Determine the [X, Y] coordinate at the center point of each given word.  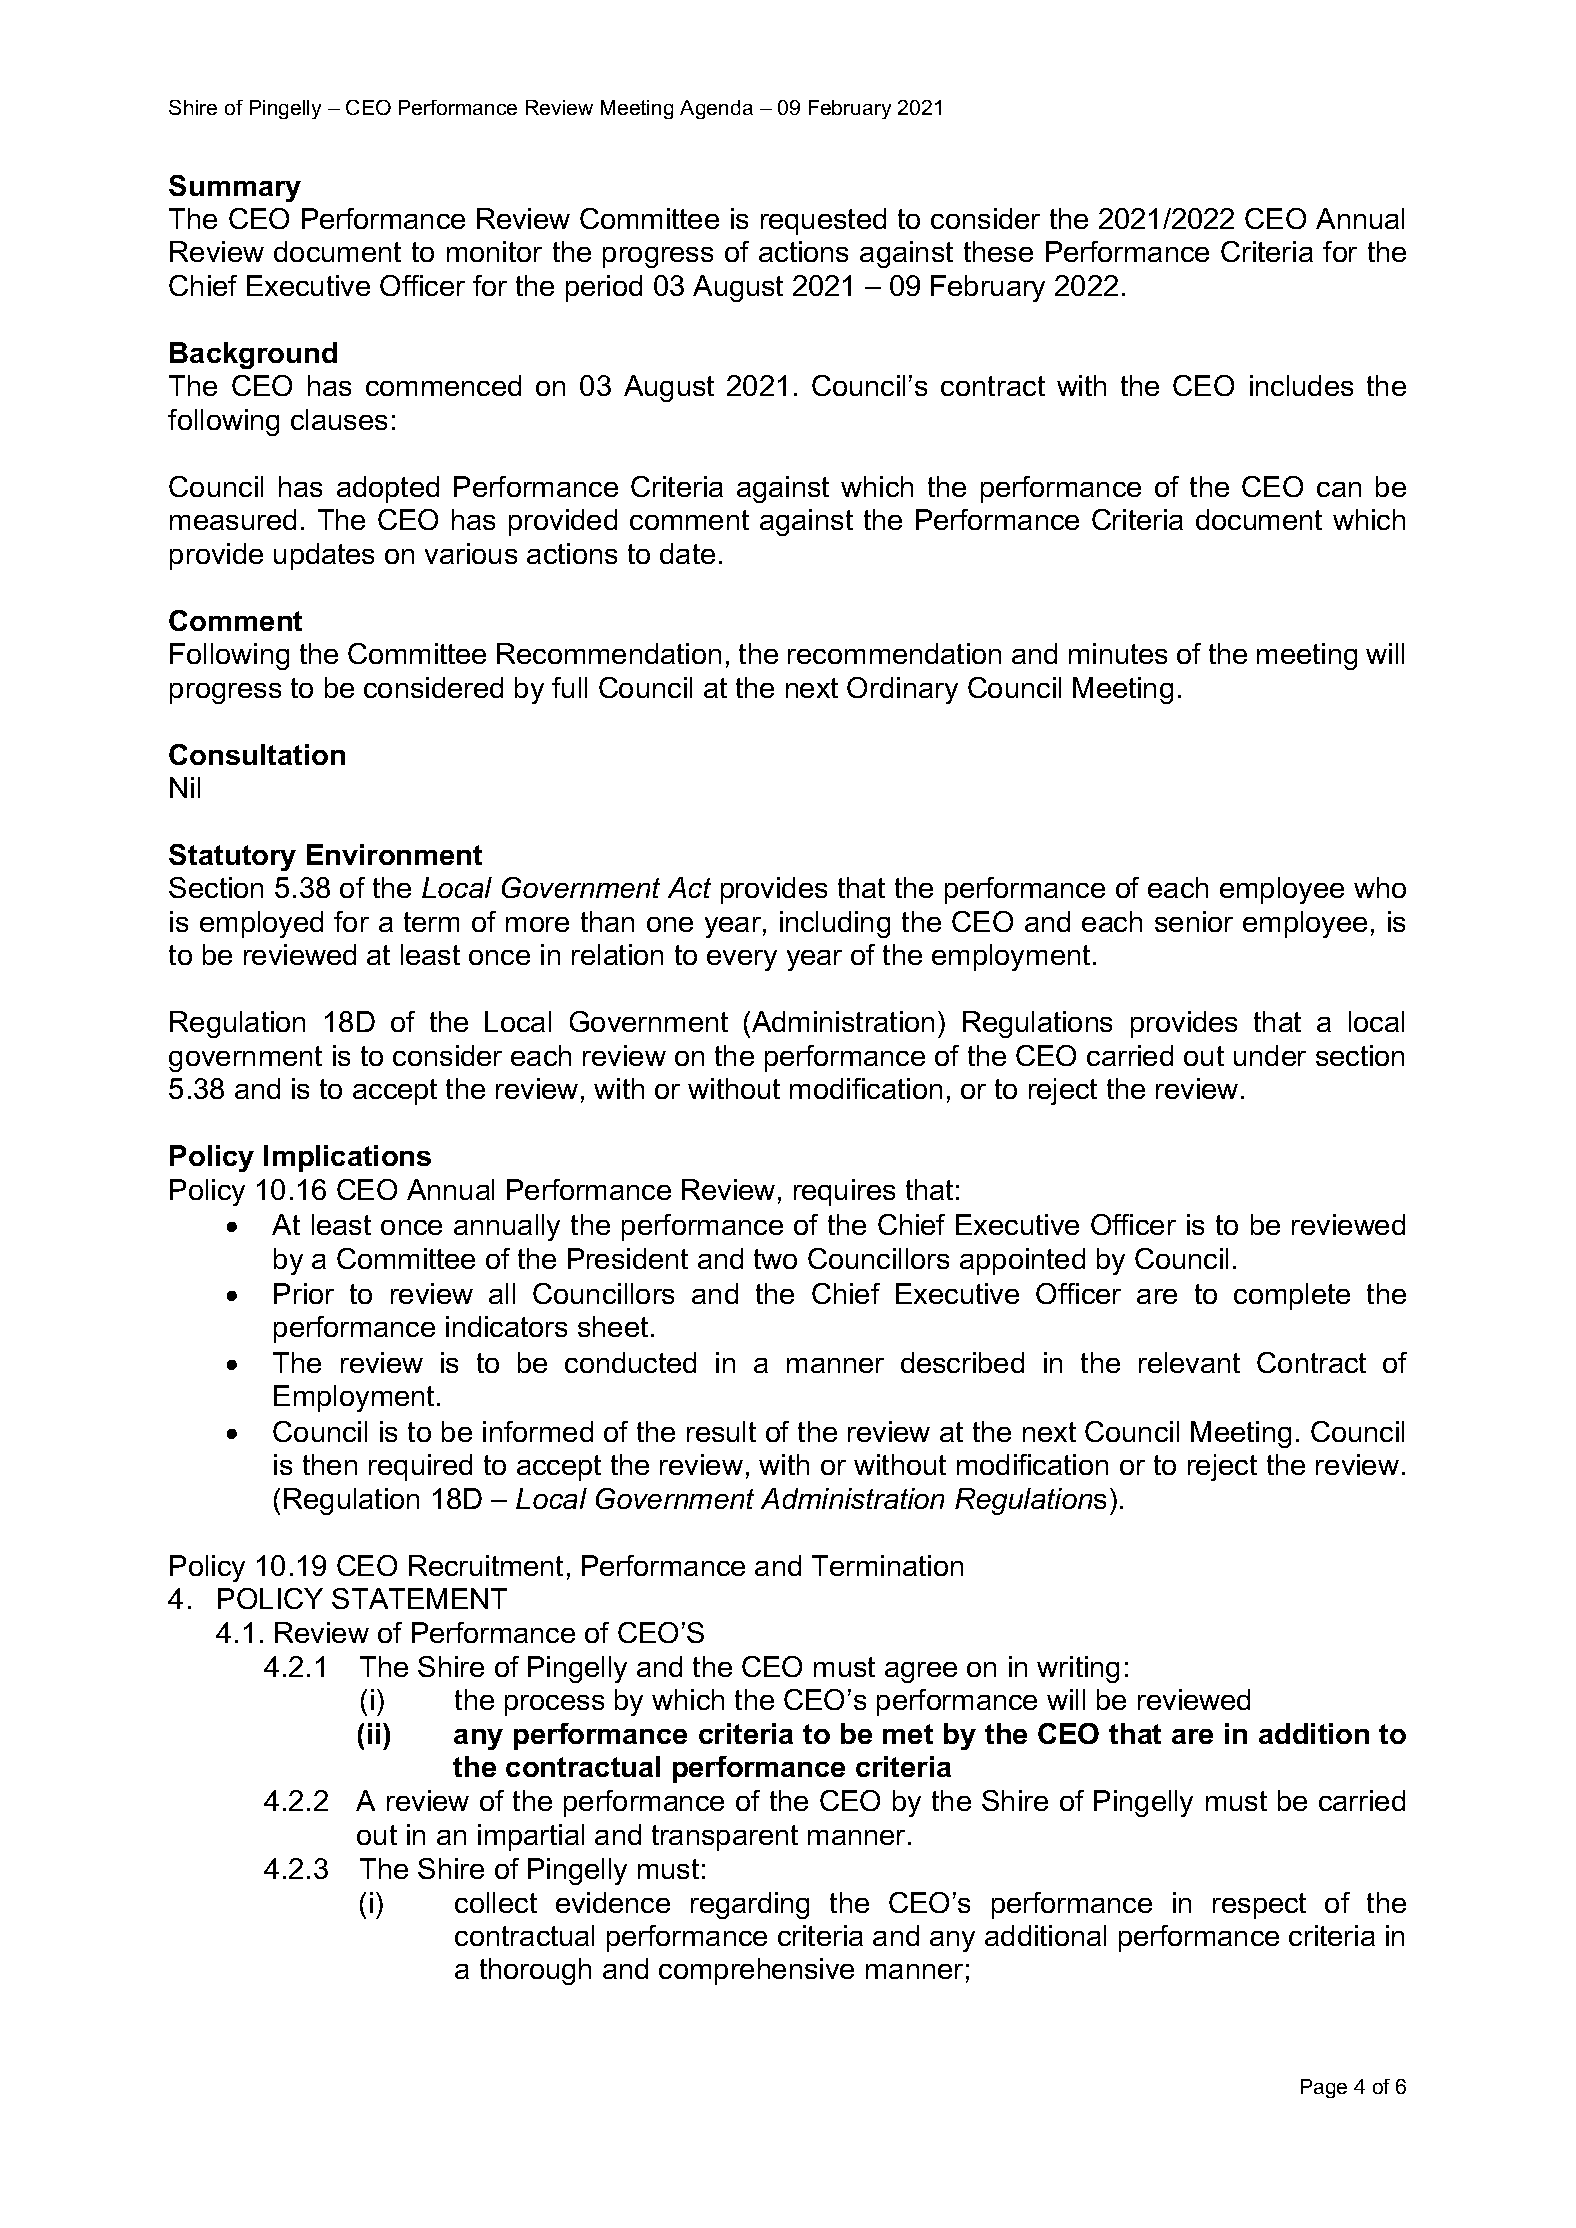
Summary [235, 188]
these [998, 251]
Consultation [257, 754]
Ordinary [902, 690]
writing [1078, 1669]
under [1270, 1055]
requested [823, 221]
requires [844, 1192]
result [721, 1431]
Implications [347, 1158]
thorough [535, 1971]
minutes [1118, 653]
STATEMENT [419, 1598]
